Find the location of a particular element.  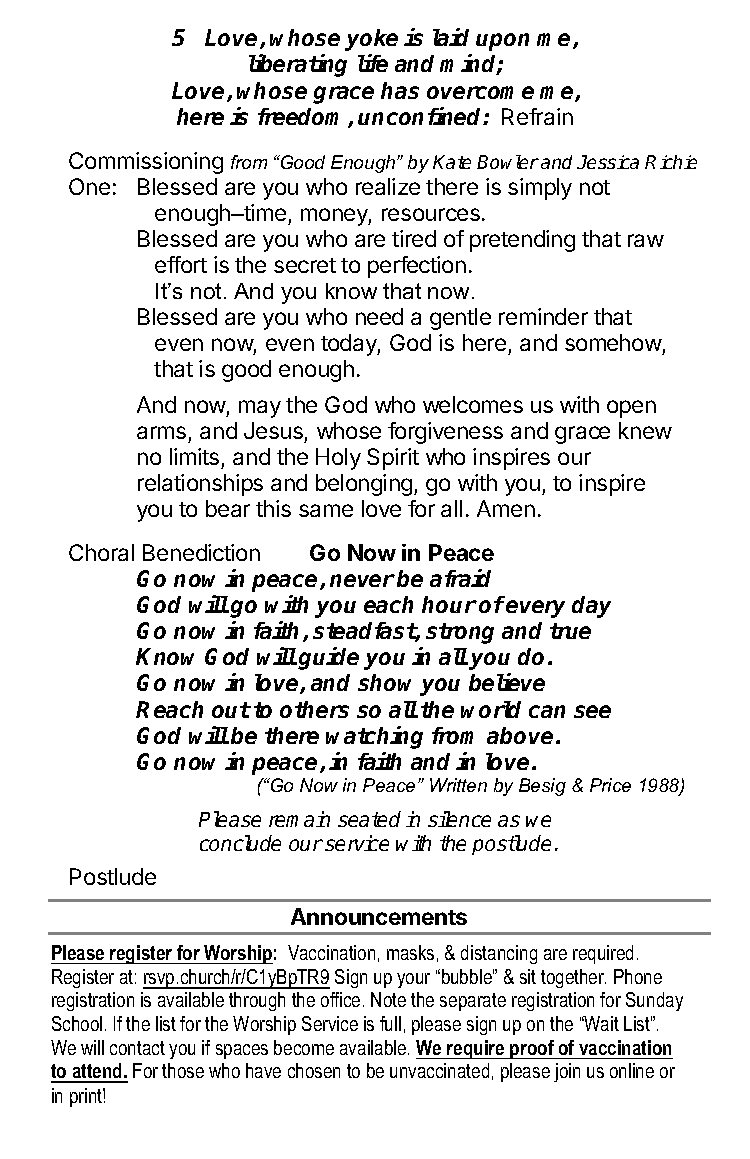

life is located at coordinates (373, 63).
